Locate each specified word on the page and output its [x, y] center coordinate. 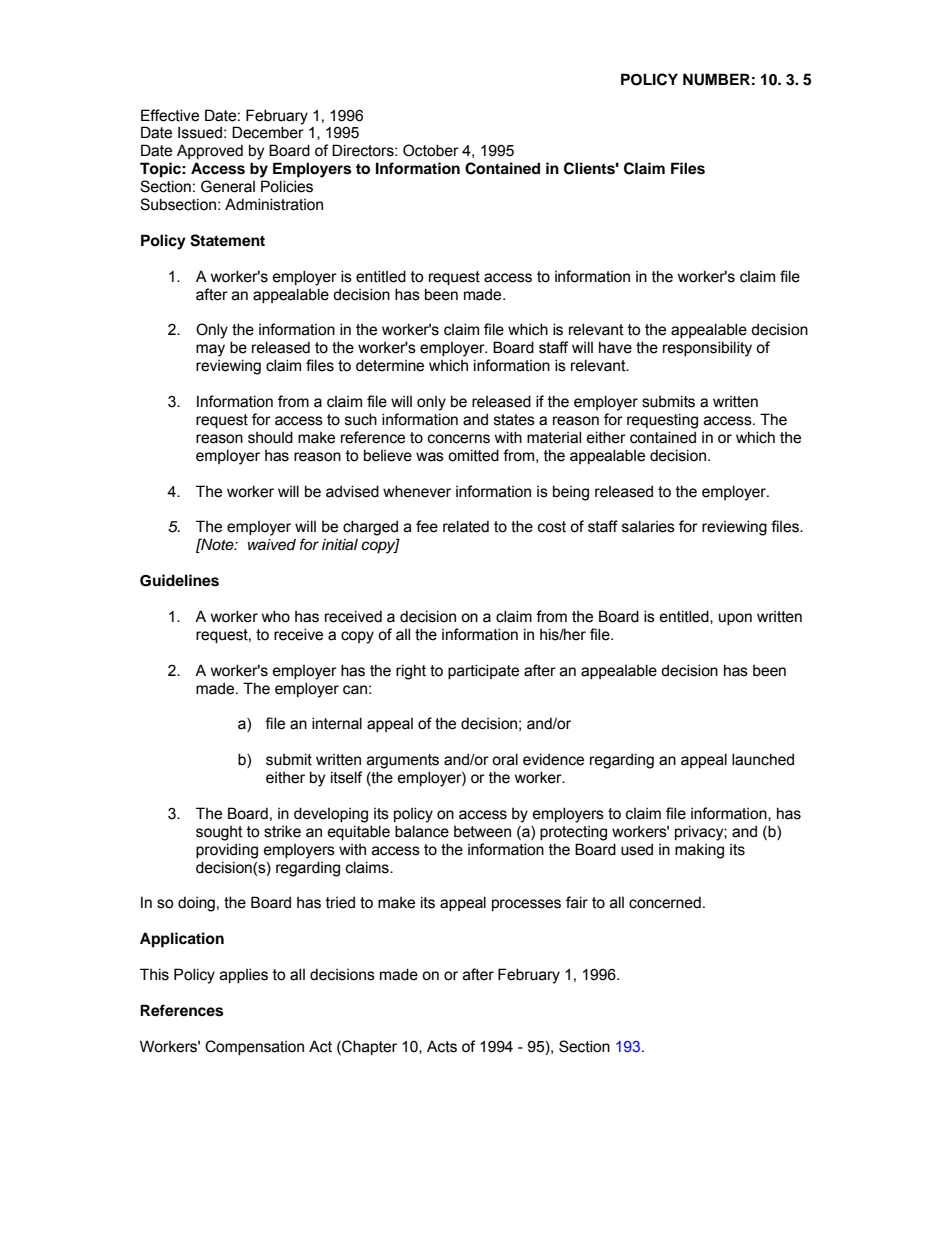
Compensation [254, 1047]
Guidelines [179, 580]
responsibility [707, 349]
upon [735, 619]
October [431, 150]
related [466, 526]
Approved [210, 151]
